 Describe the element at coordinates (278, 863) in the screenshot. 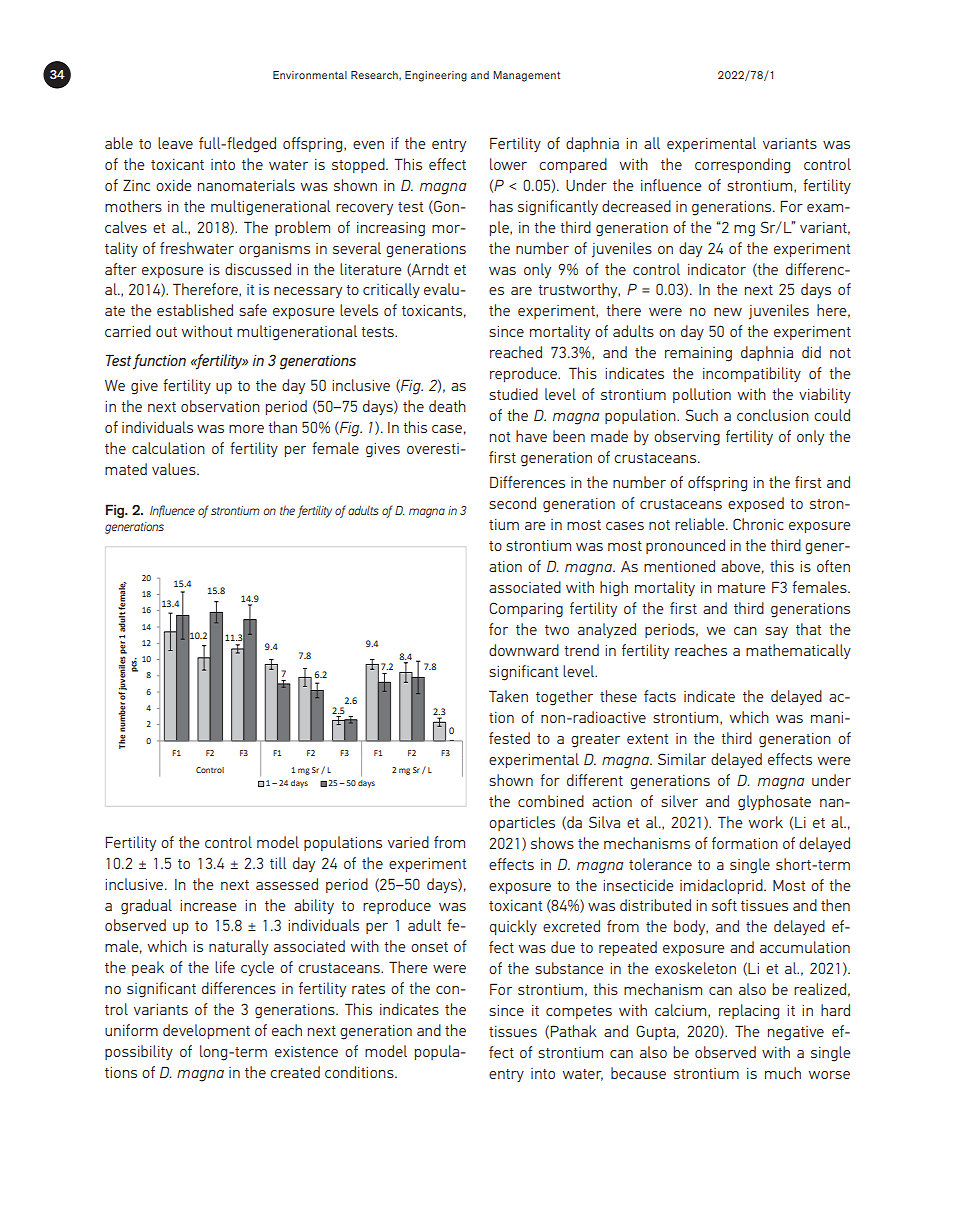

I see `till` at that location.
